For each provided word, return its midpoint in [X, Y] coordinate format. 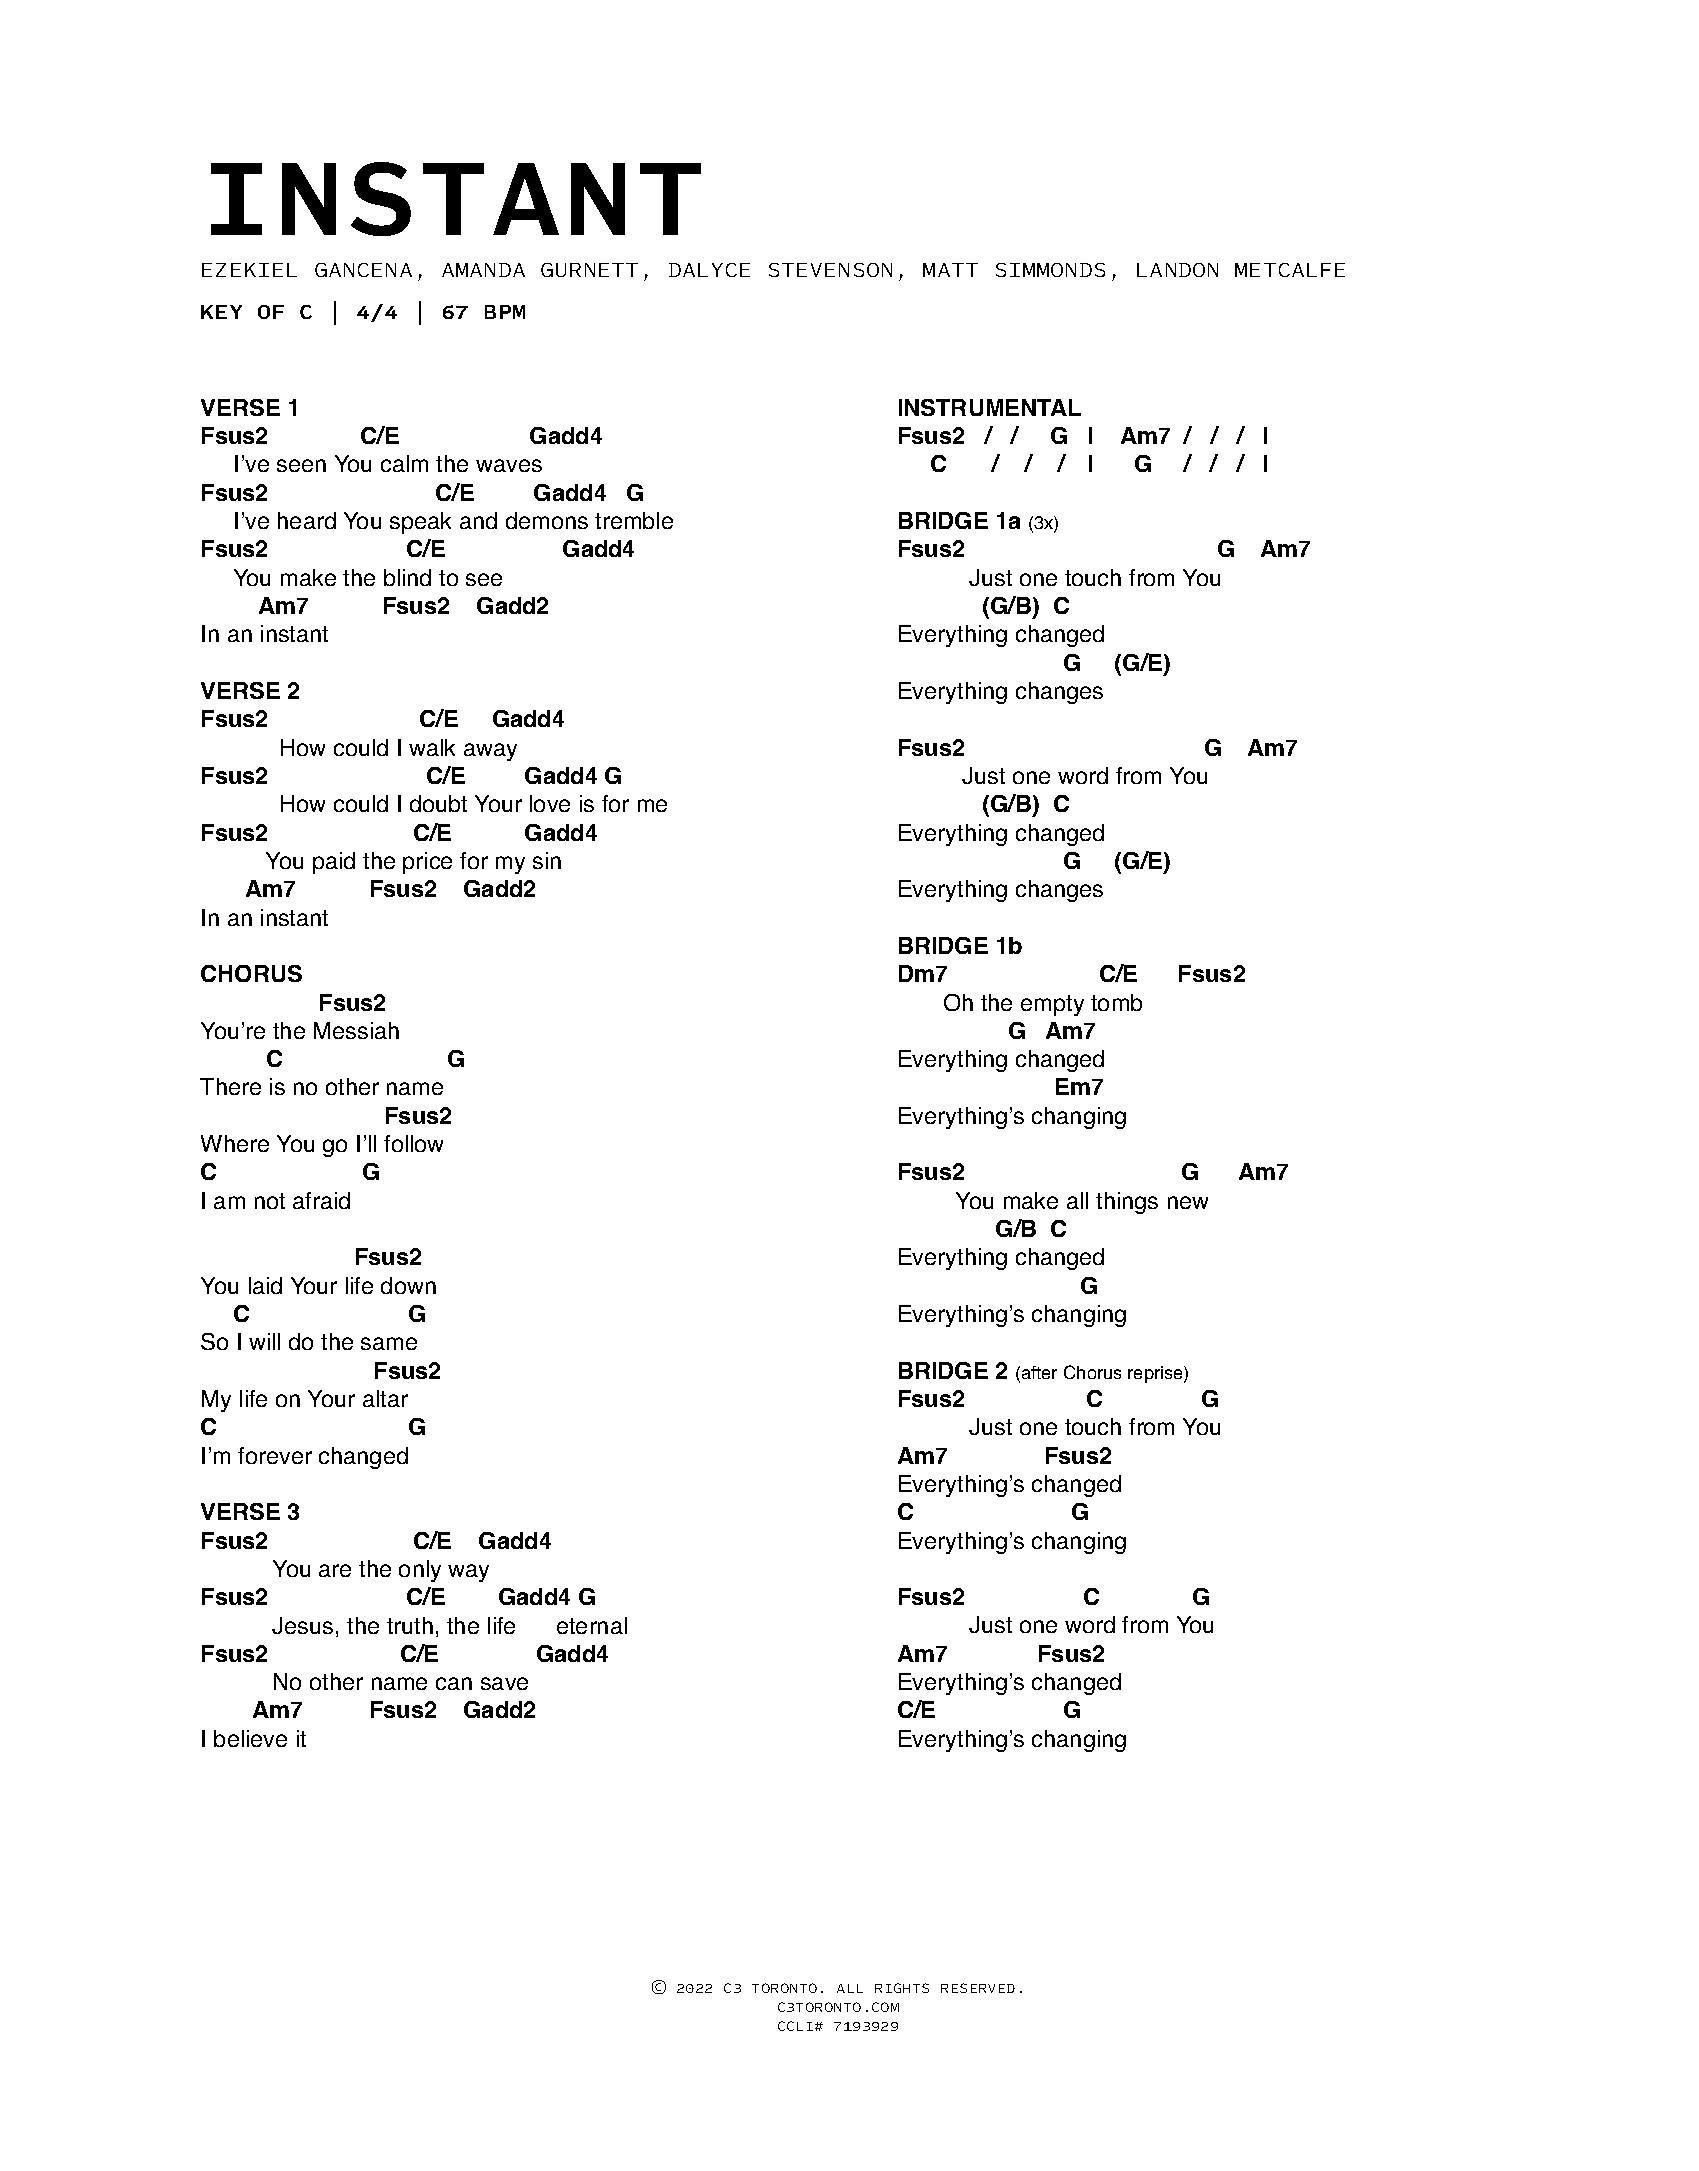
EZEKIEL [249, 270]
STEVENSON [830, 270]
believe [250, 1738]
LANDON [1177, 270]
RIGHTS [902, 1988]
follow [413, 1143]
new [1188, 1202]
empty [1052, 1005]
